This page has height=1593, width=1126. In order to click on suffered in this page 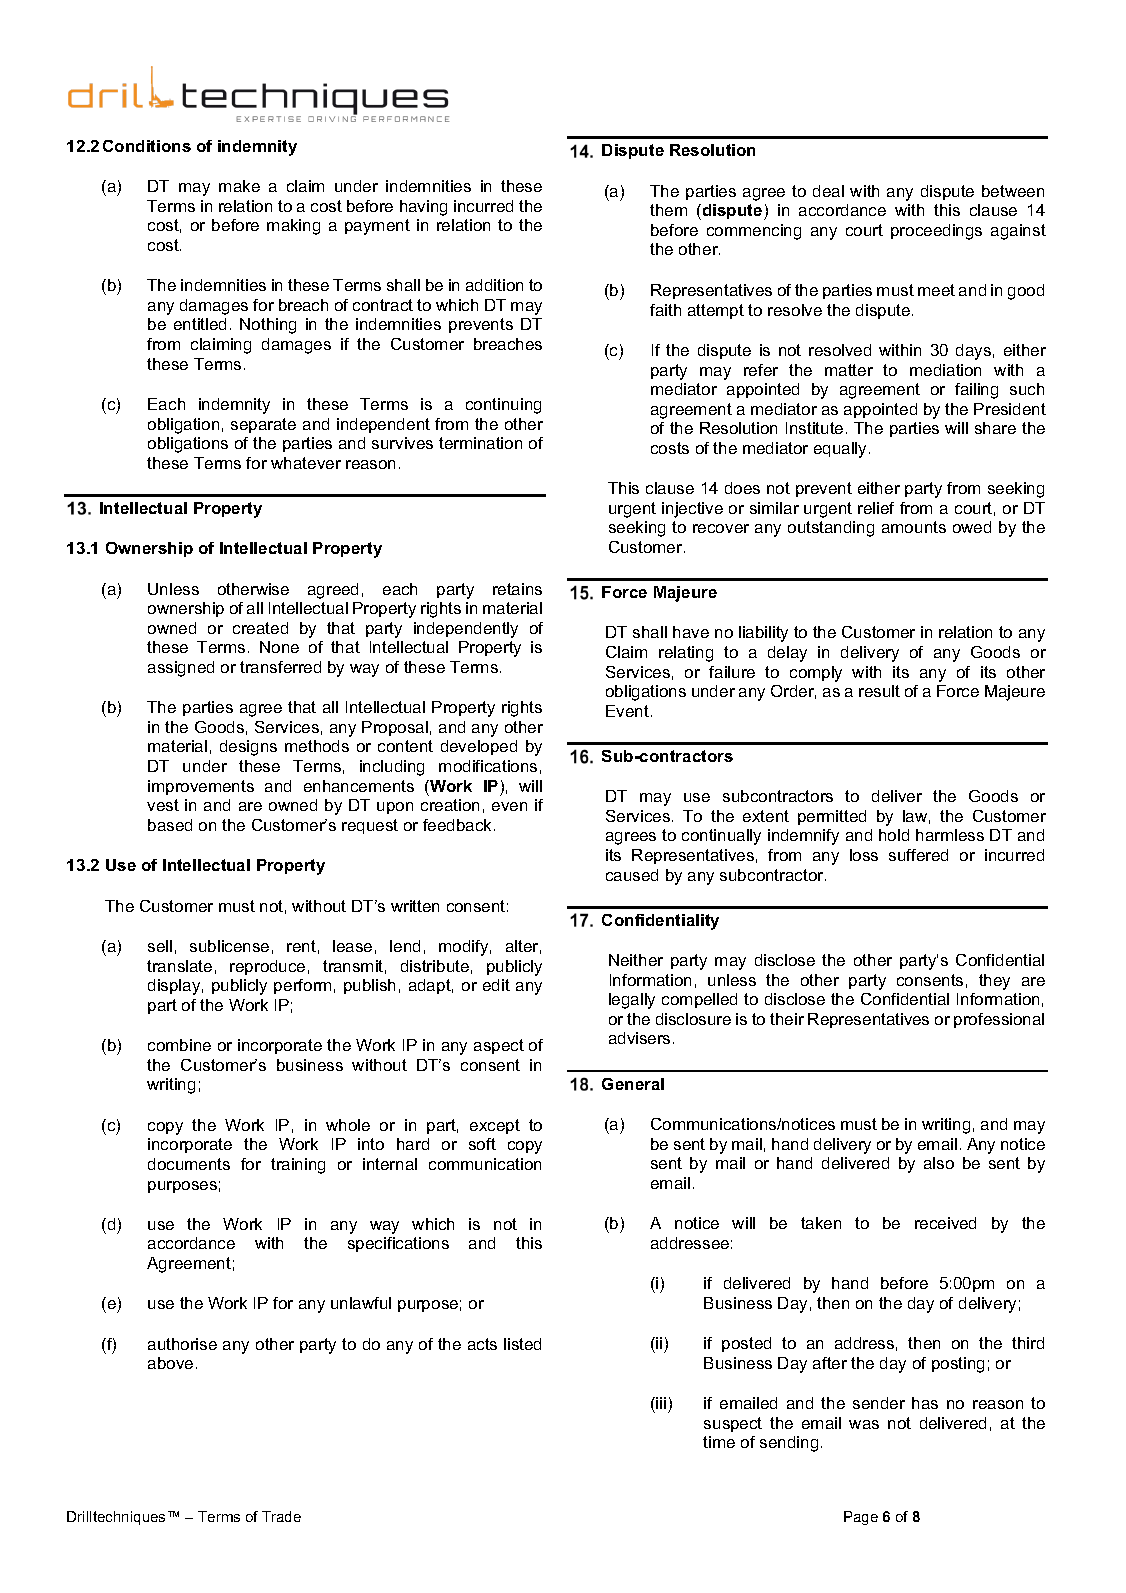, I will do `click(918, 855)`.
